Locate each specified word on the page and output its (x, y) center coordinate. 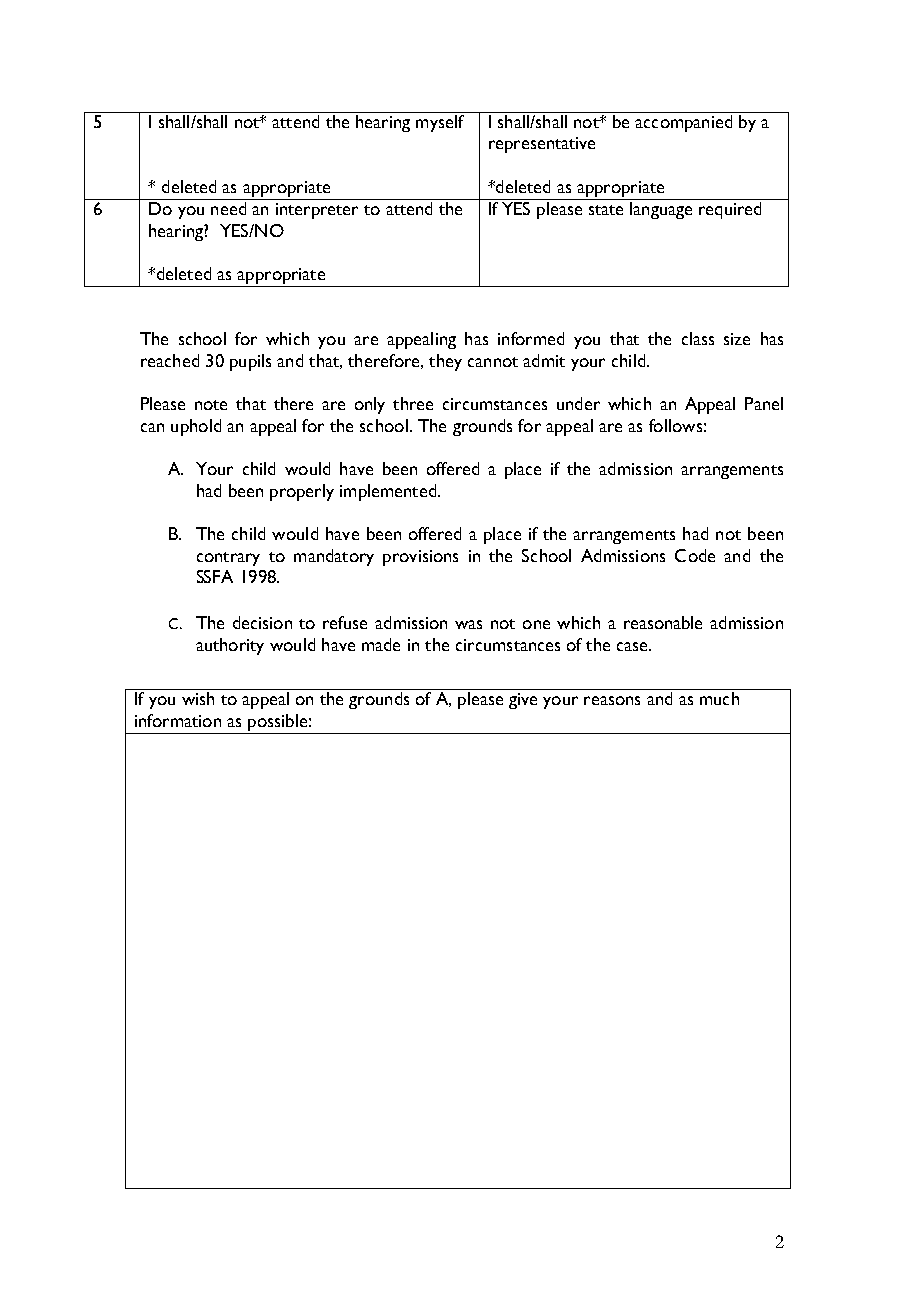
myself (440, 122)
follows (675, 425)
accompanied (683, 123)
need (228, 208)
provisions (420, 558)
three (413, 403)
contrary (228, 559)
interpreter (317, 211)
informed (531, 338)
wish (198, 698)
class (698, 338)
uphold (196, 427)
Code (695, 555)
